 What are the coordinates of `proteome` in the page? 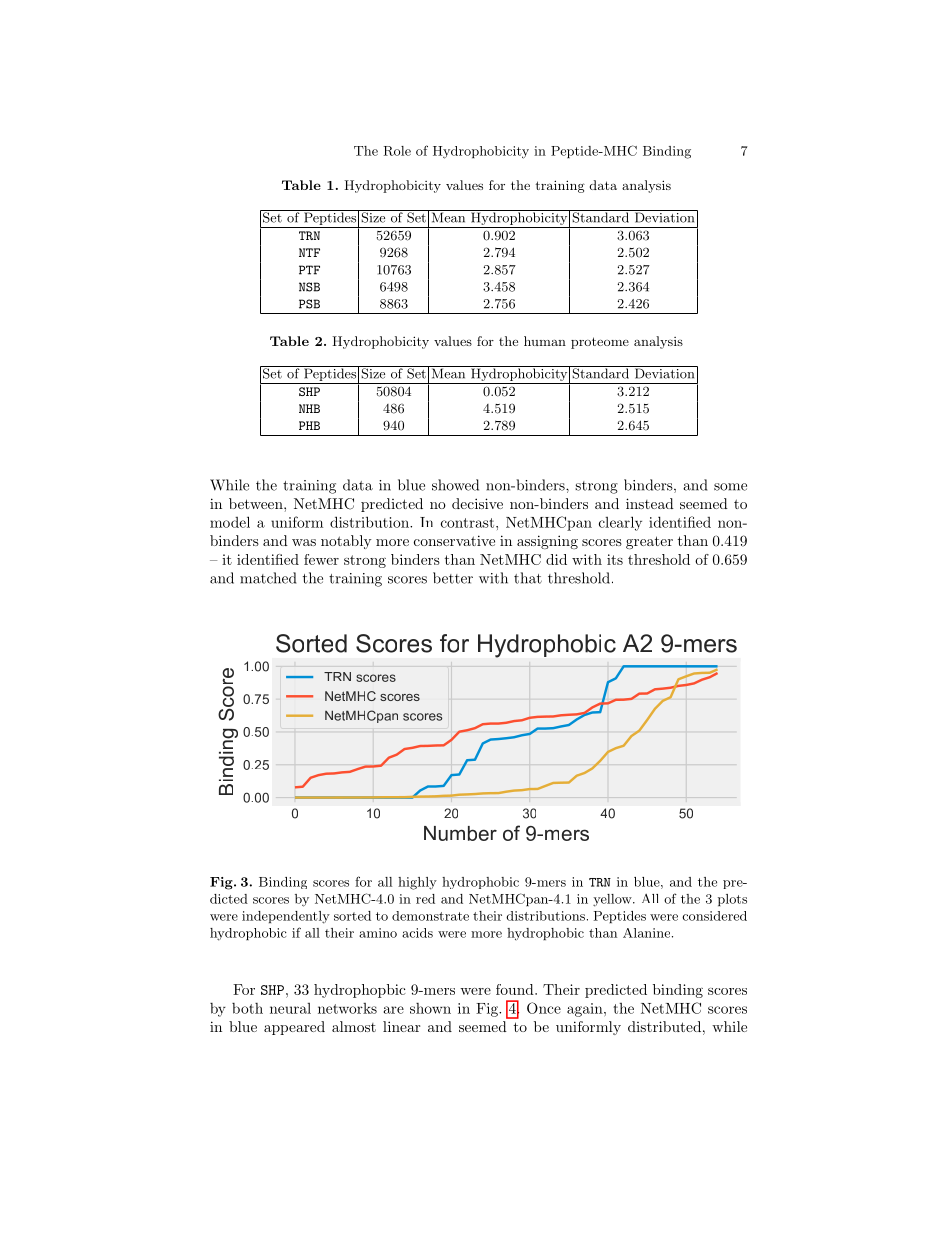 It's located at (600, 343).
